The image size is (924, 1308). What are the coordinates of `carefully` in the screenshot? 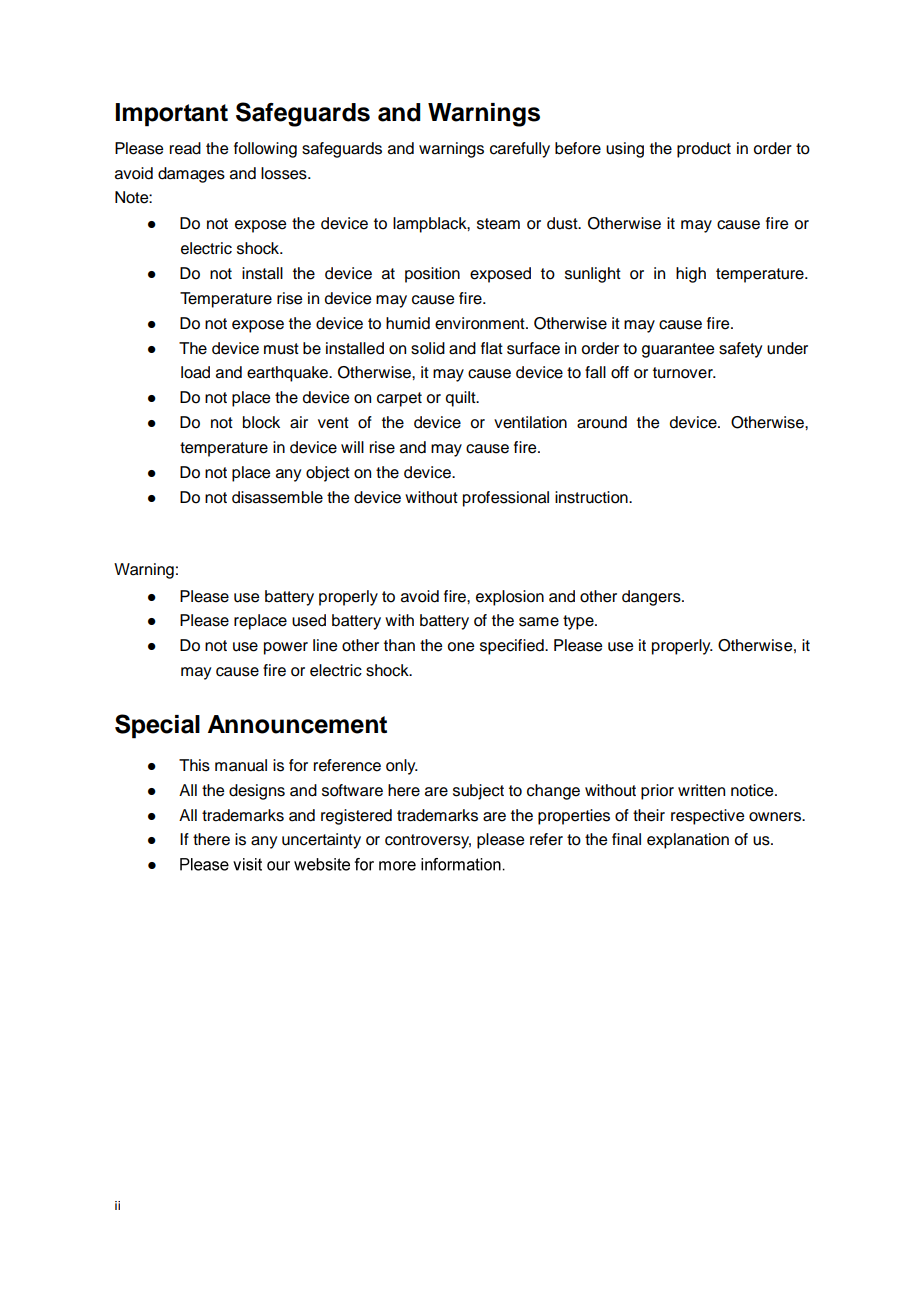 It's located at (520, 150).
